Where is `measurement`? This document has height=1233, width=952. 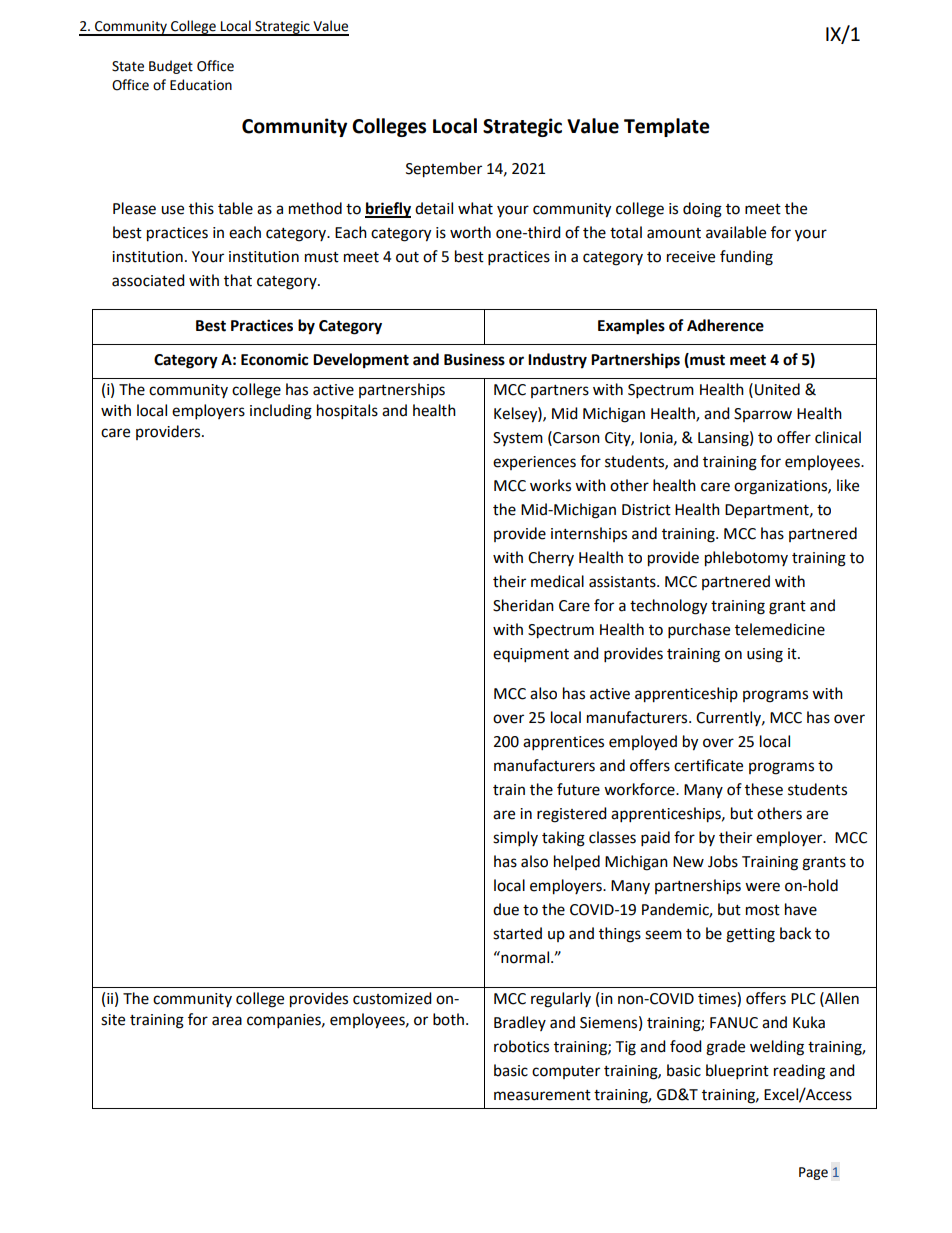 measurement is located at coordinates (542, 1095).
